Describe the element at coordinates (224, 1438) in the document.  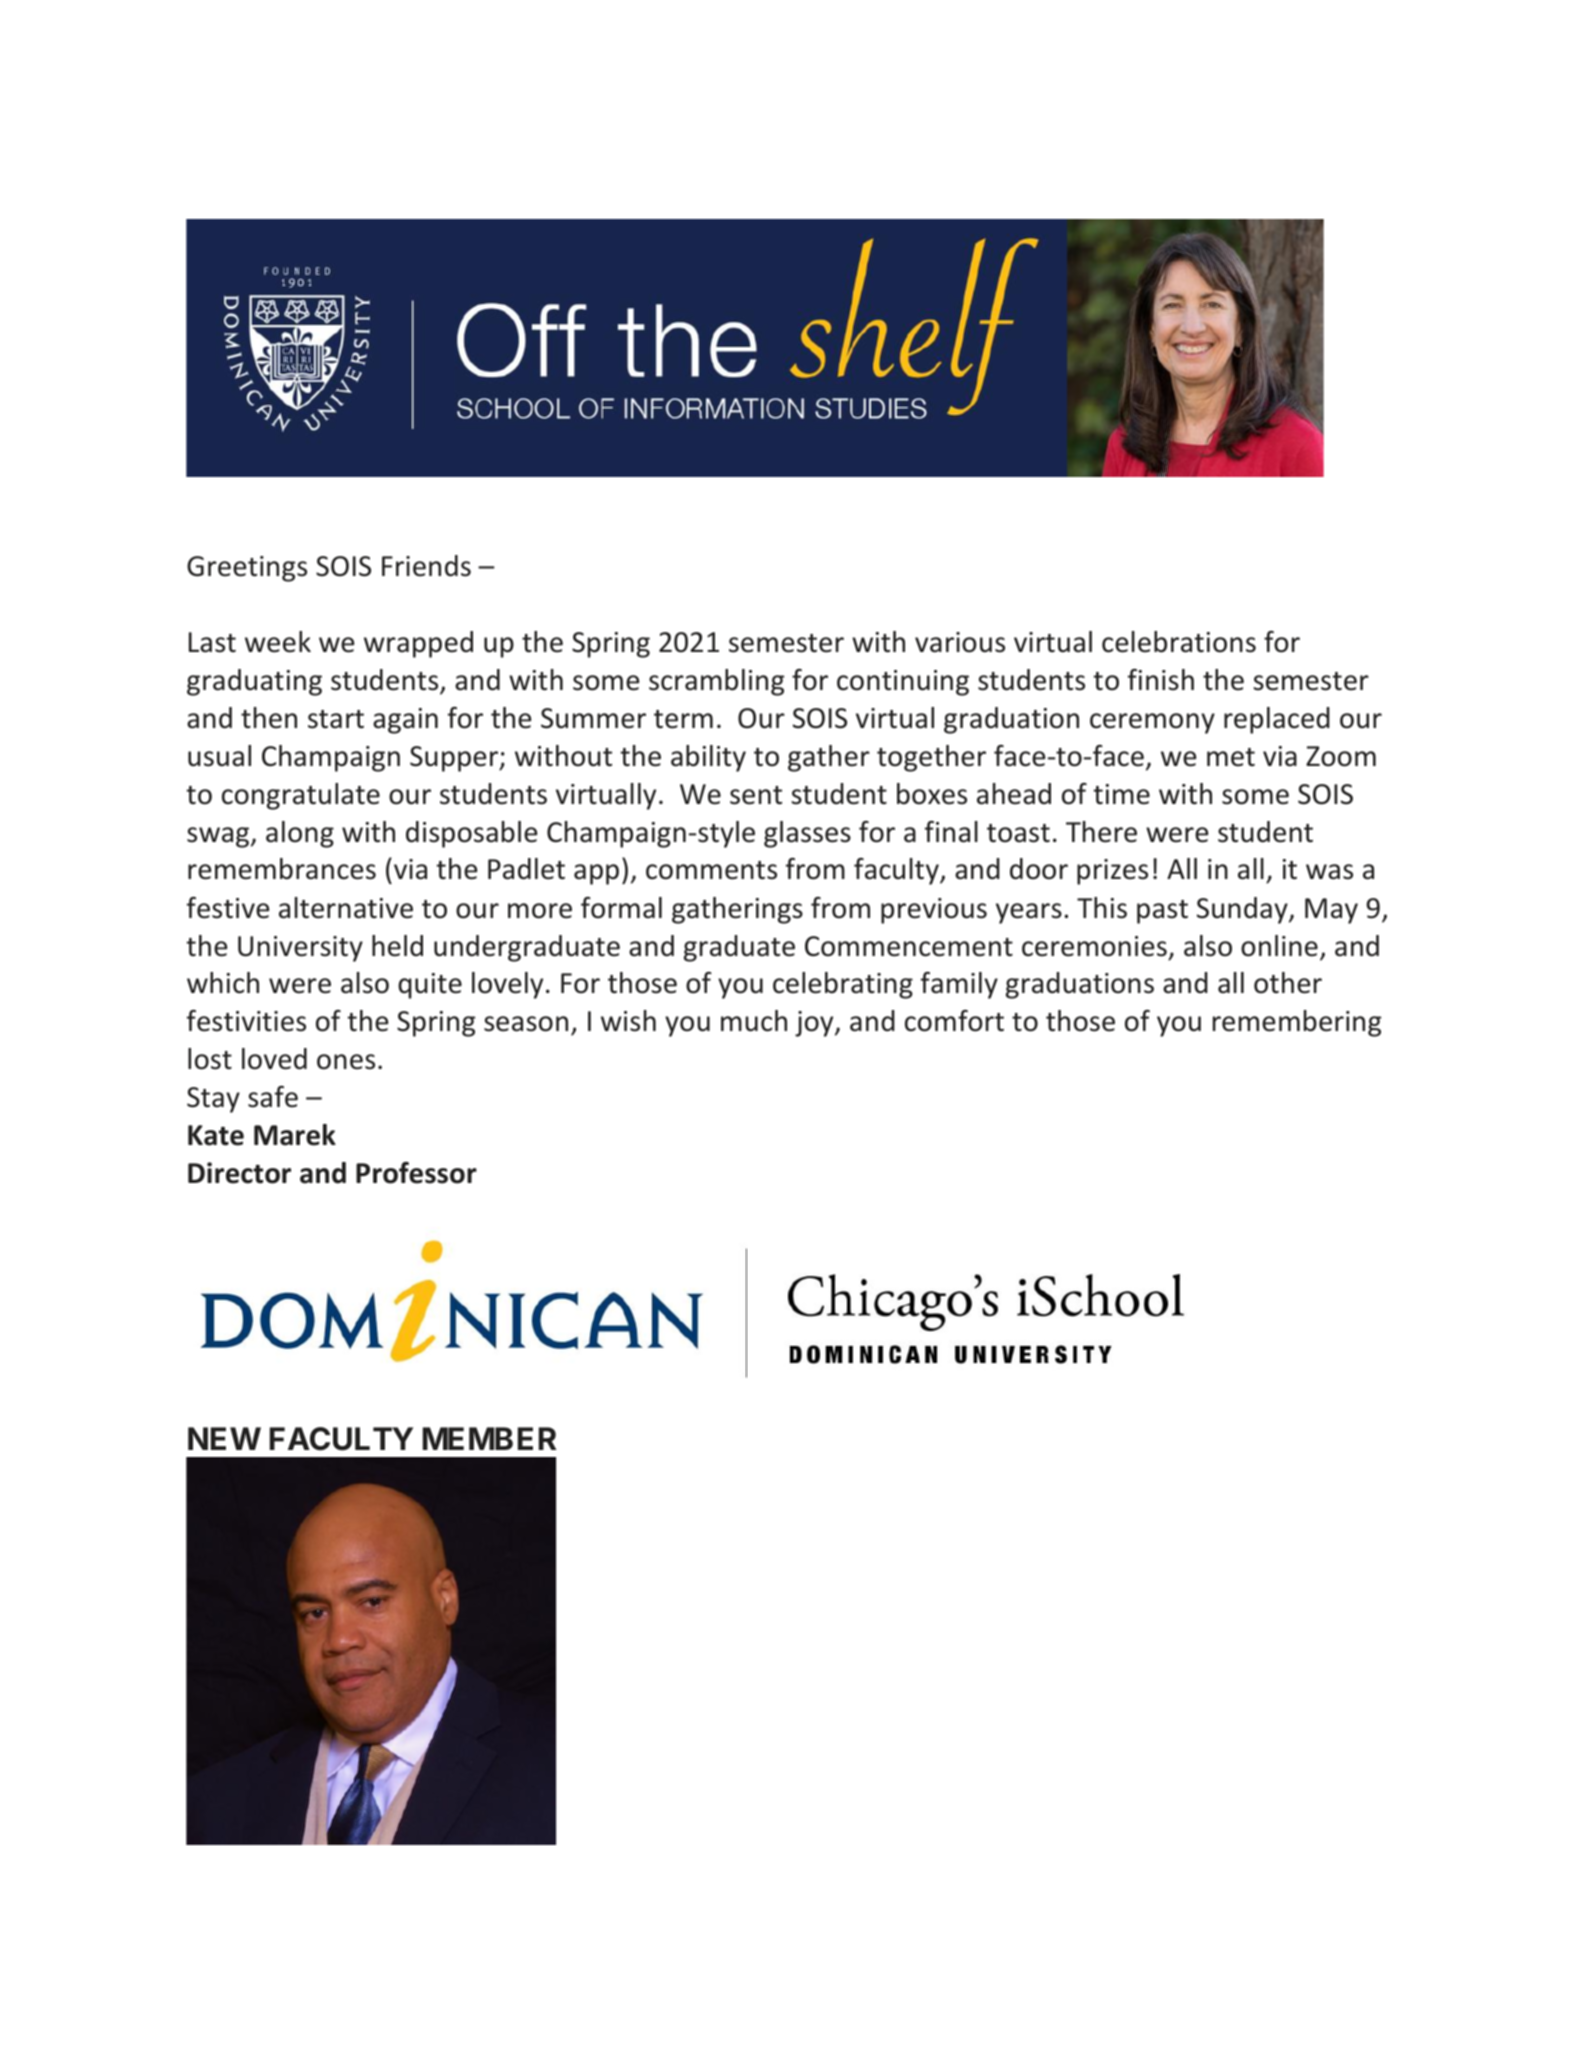
I see `NEW` at that location.
